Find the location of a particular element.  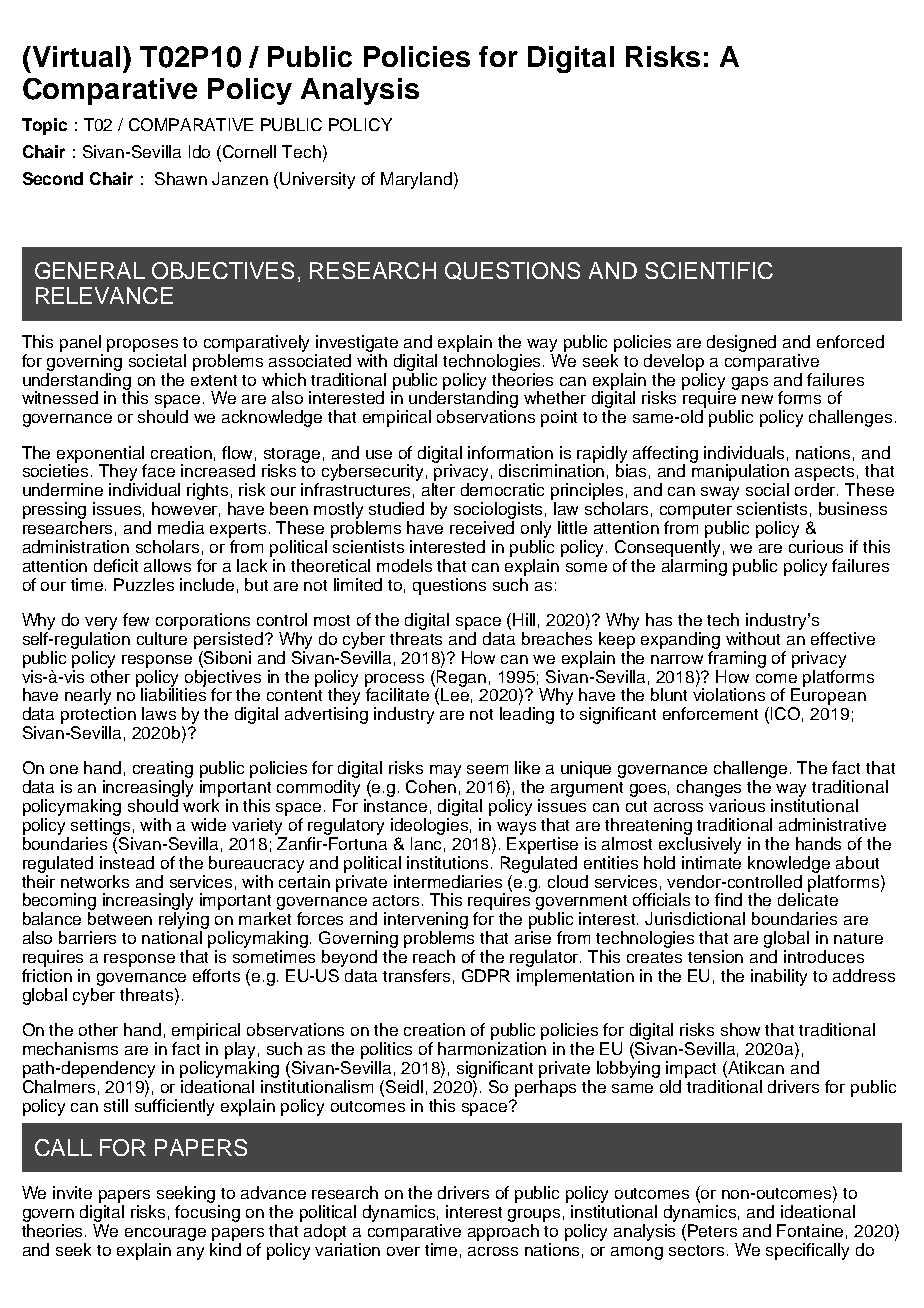

encourage is located at coordinates (165, 1234).
